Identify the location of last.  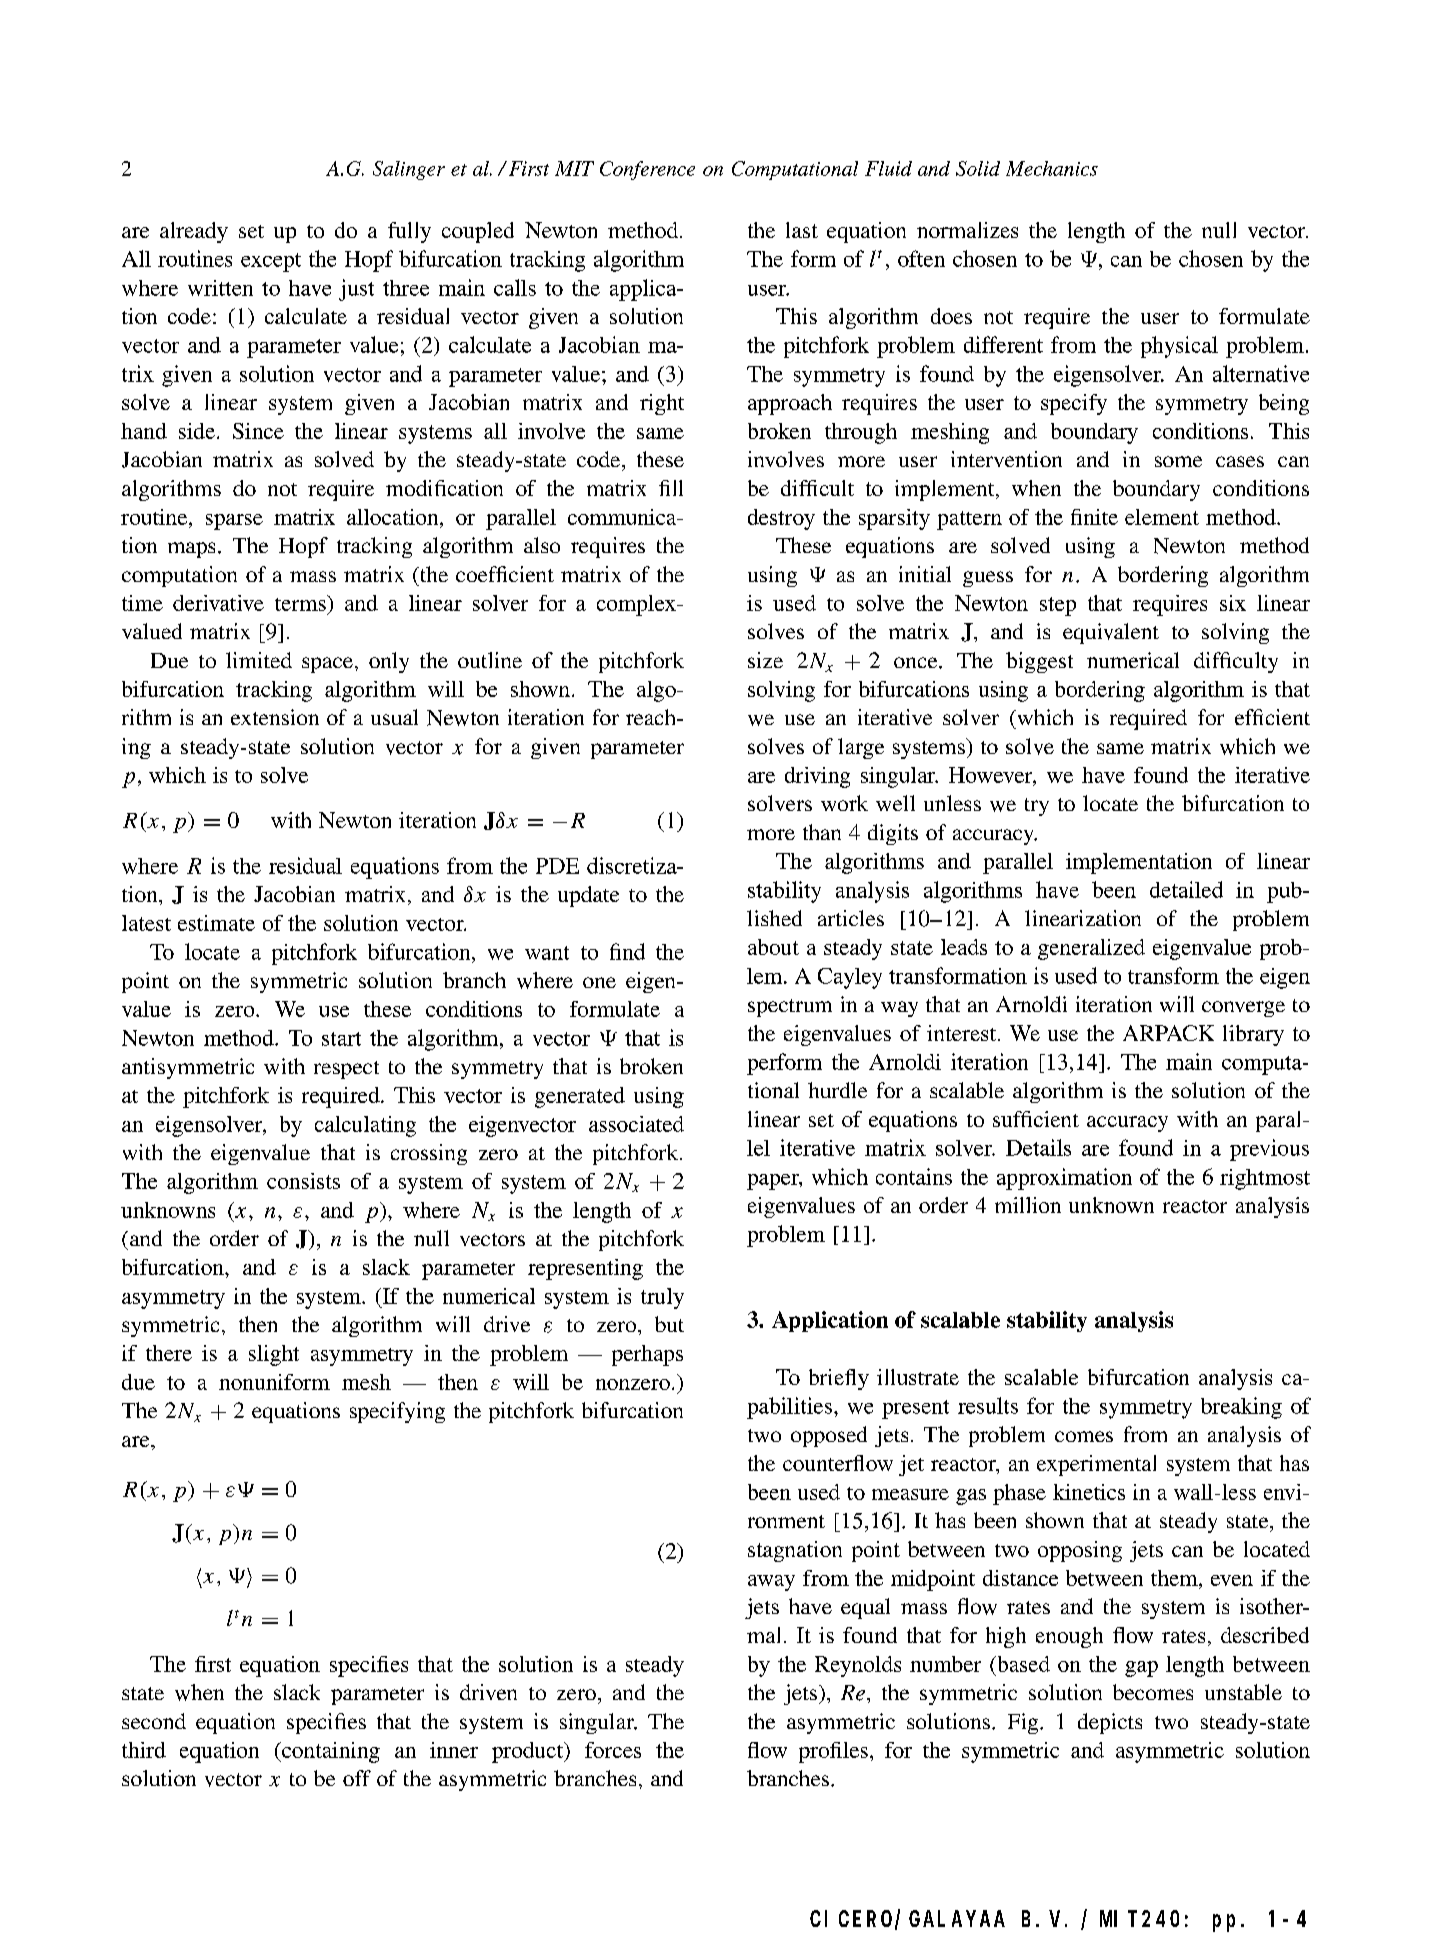
(802, 230).
